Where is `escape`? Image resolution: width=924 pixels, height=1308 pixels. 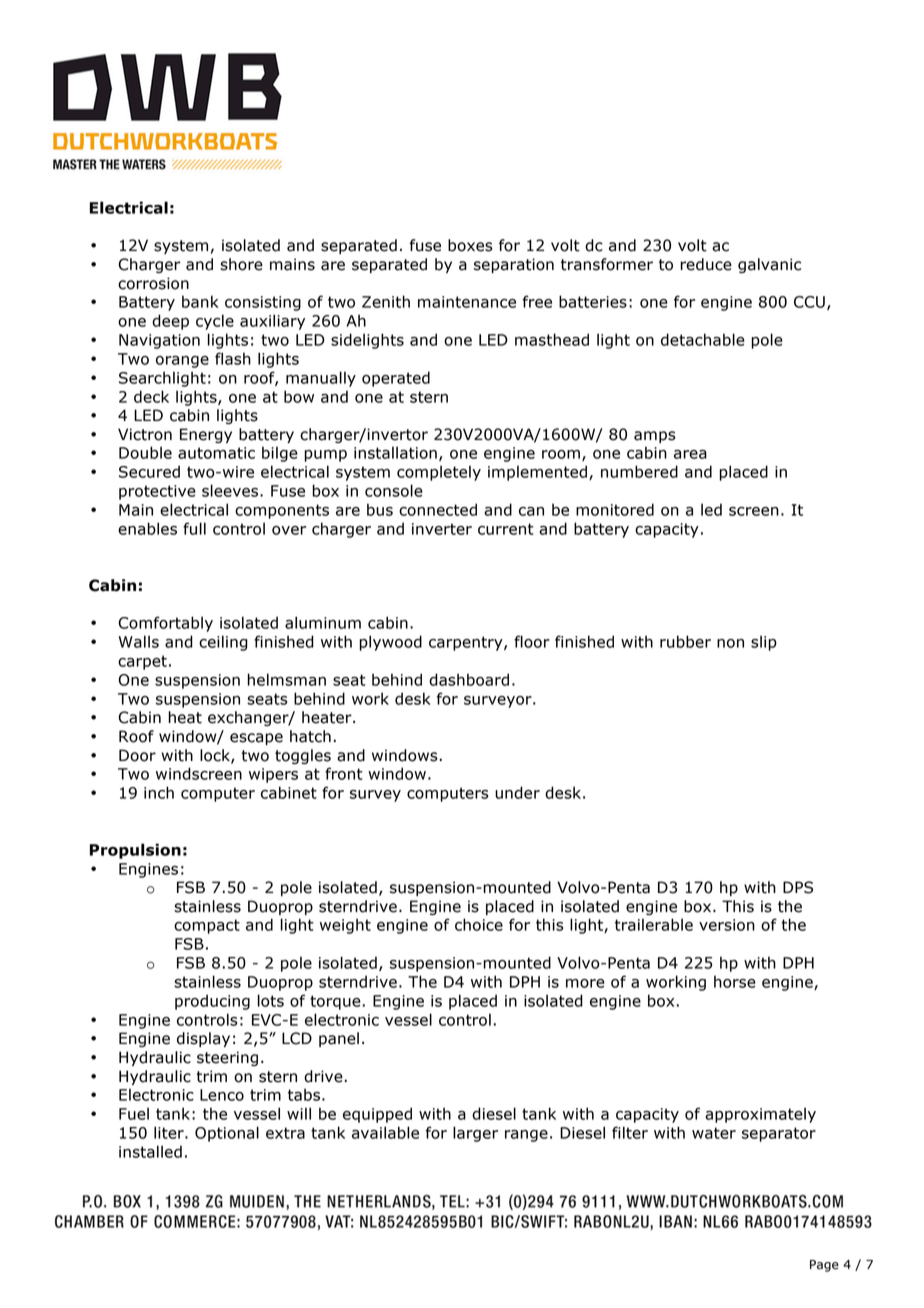 escape is located at coordinates (256, 739).
